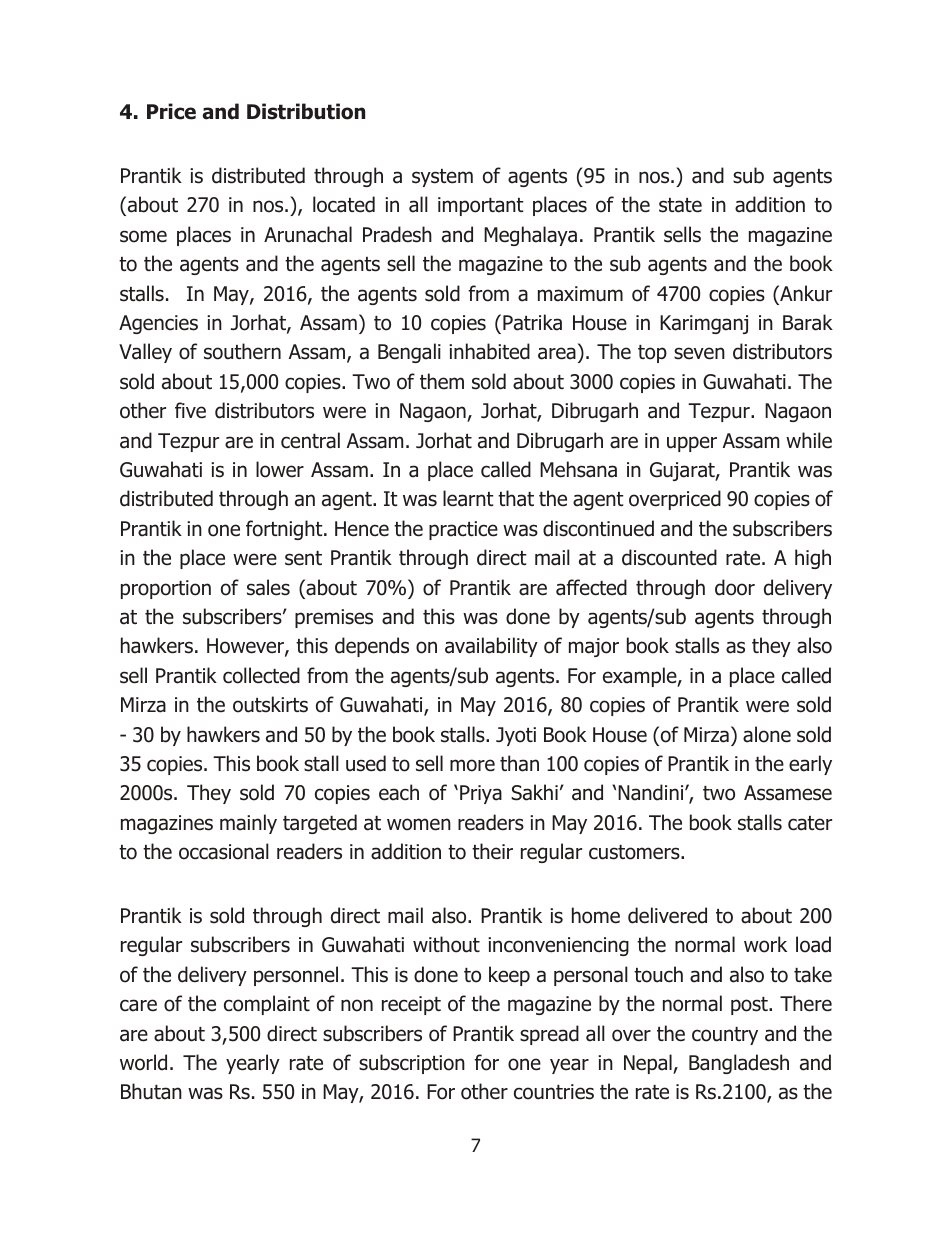  Describe the element at coordinates (412, 1064) in the screenshot. I see `subscription` at that location.
